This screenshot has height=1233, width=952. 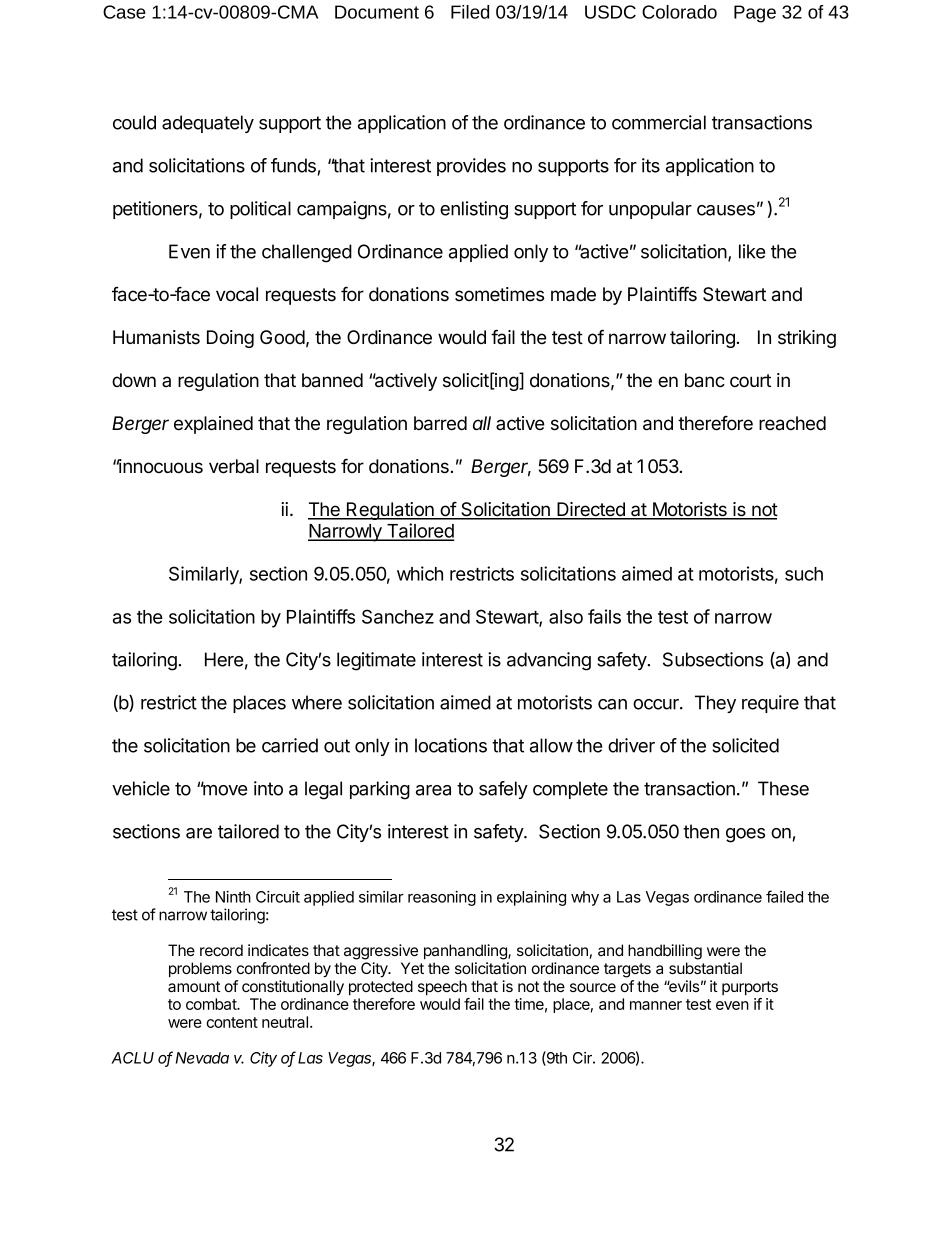 I want to click on like, so click(x=752, y=251).
